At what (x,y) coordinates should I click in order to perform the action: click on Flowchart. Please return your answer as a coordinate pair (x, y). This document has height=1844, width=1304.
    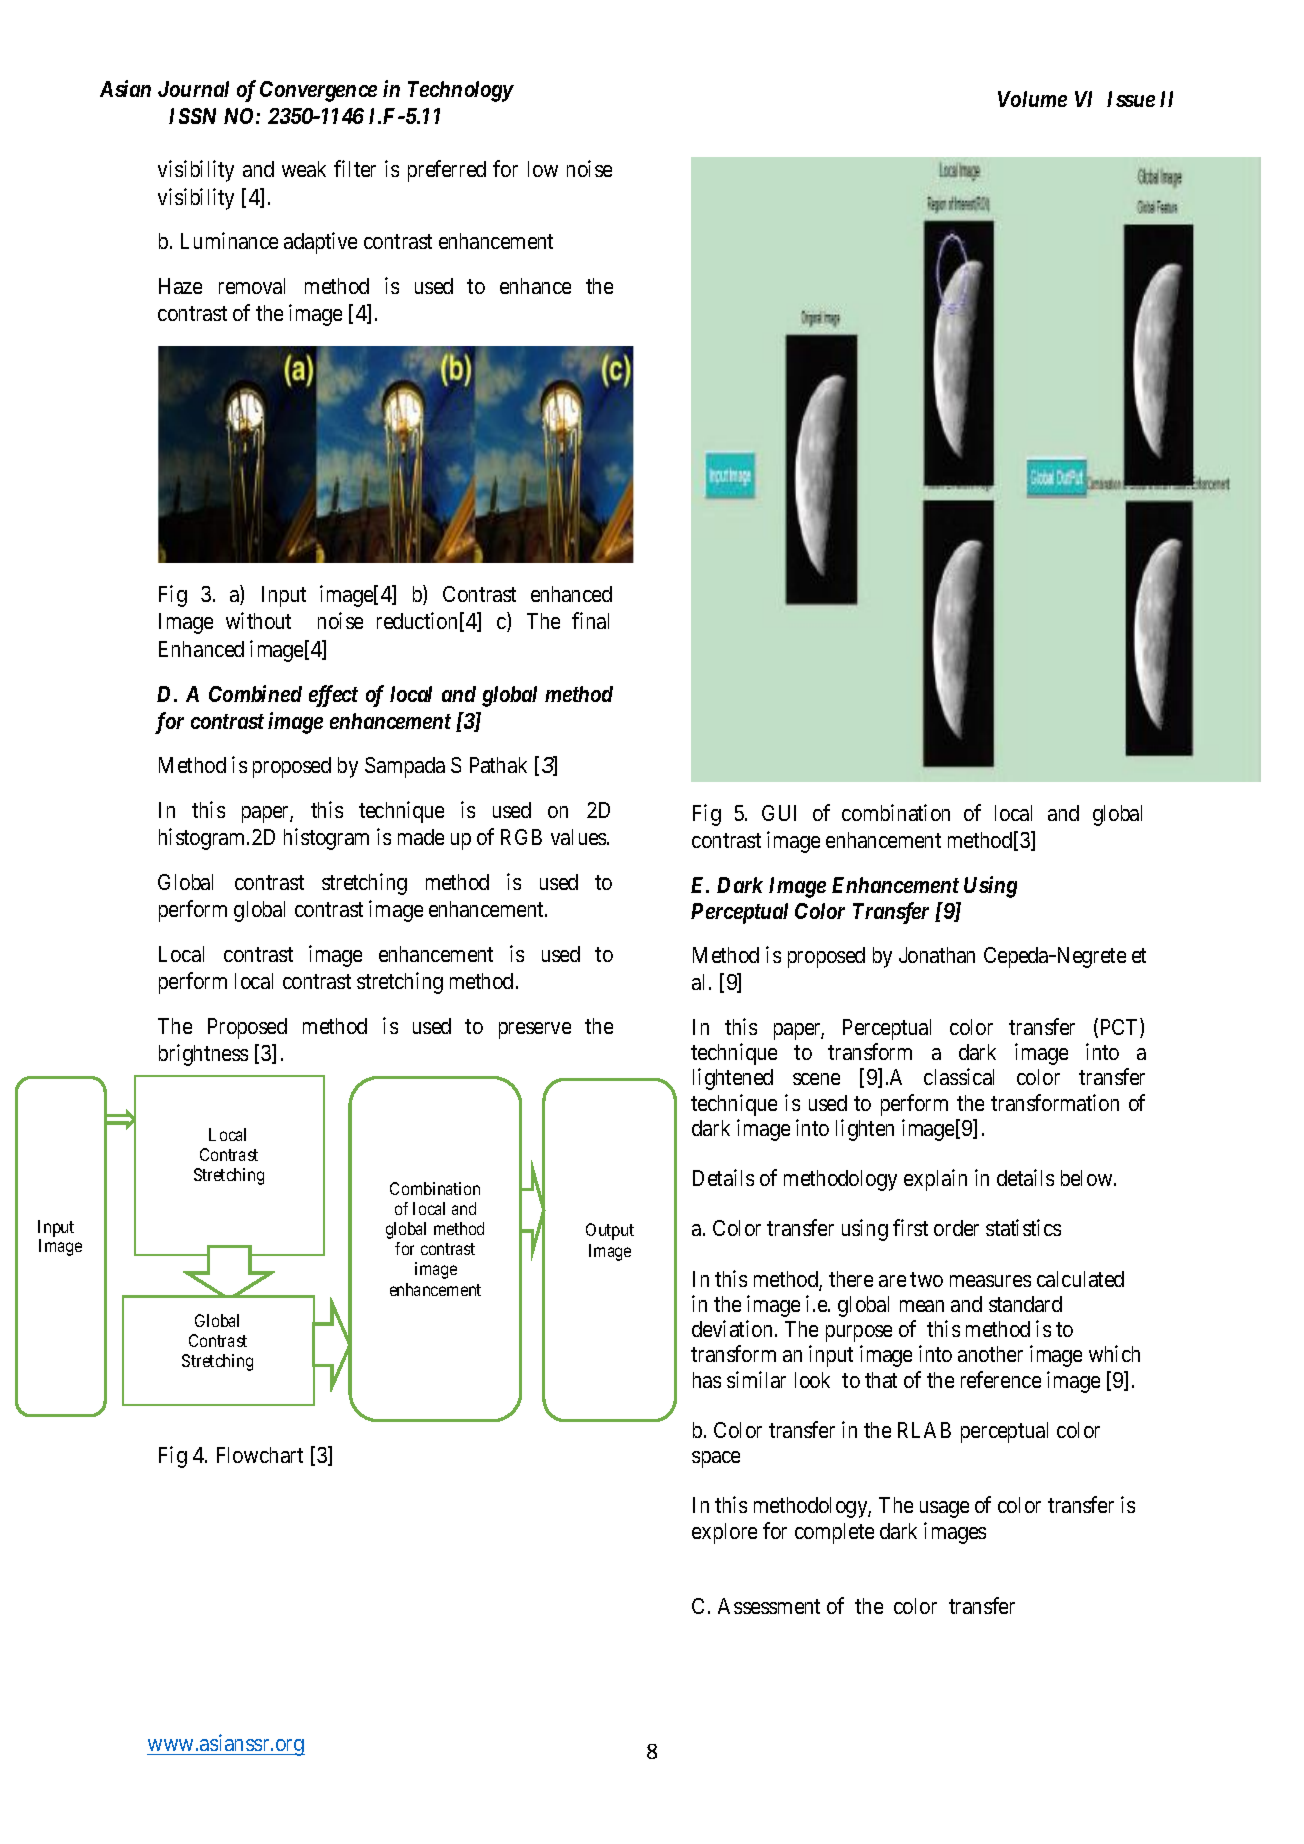
    Looking at the image, I should click on (260, 1455).
